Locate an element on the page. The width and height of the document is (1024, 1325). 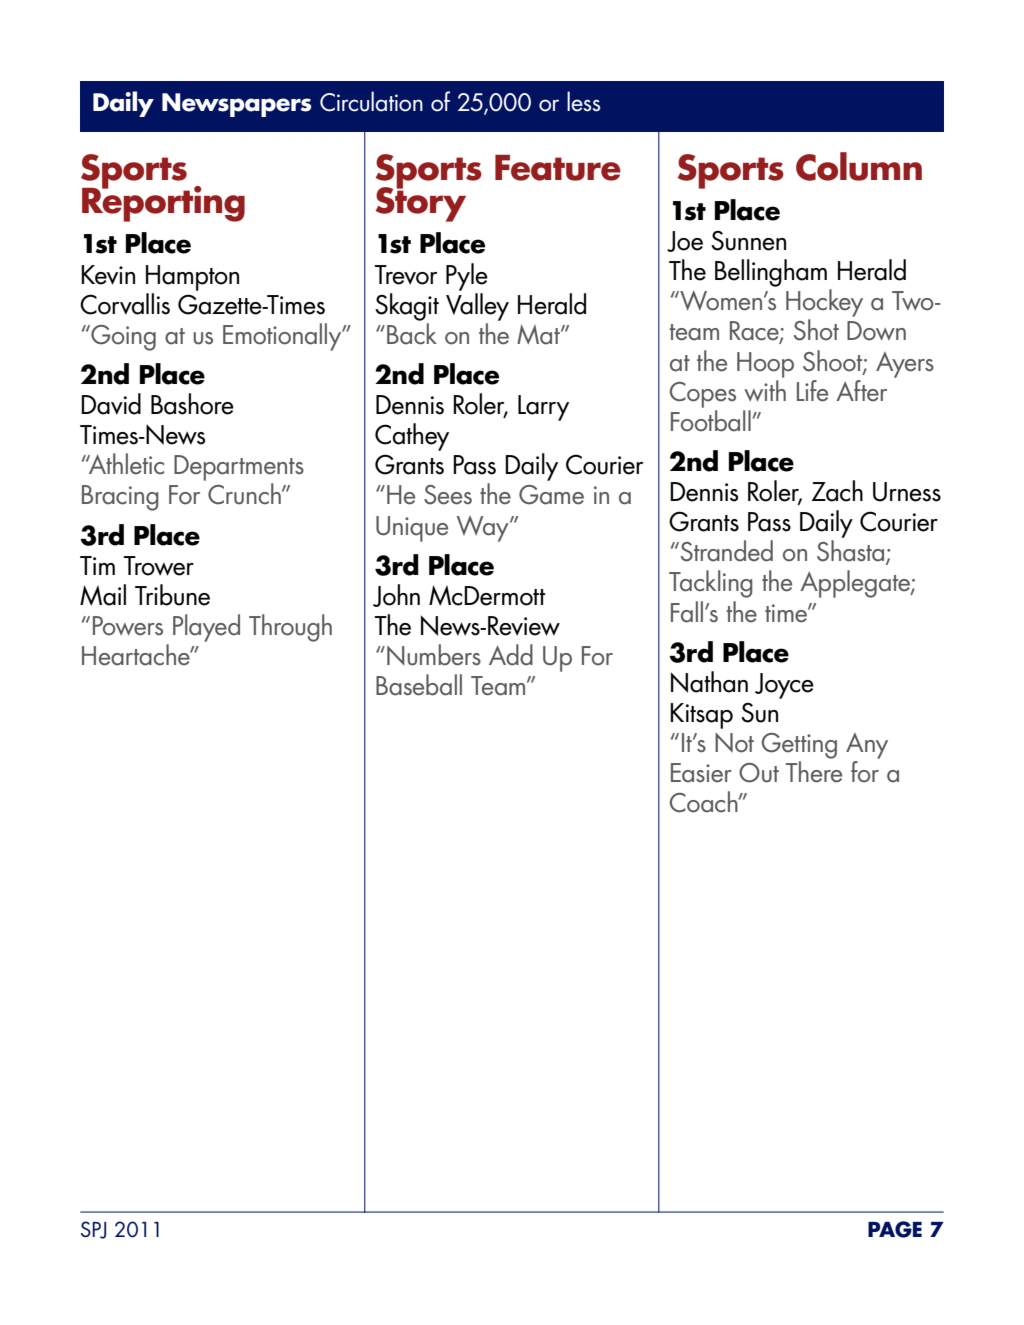
Crunch is located at coordinates (245, 494).
